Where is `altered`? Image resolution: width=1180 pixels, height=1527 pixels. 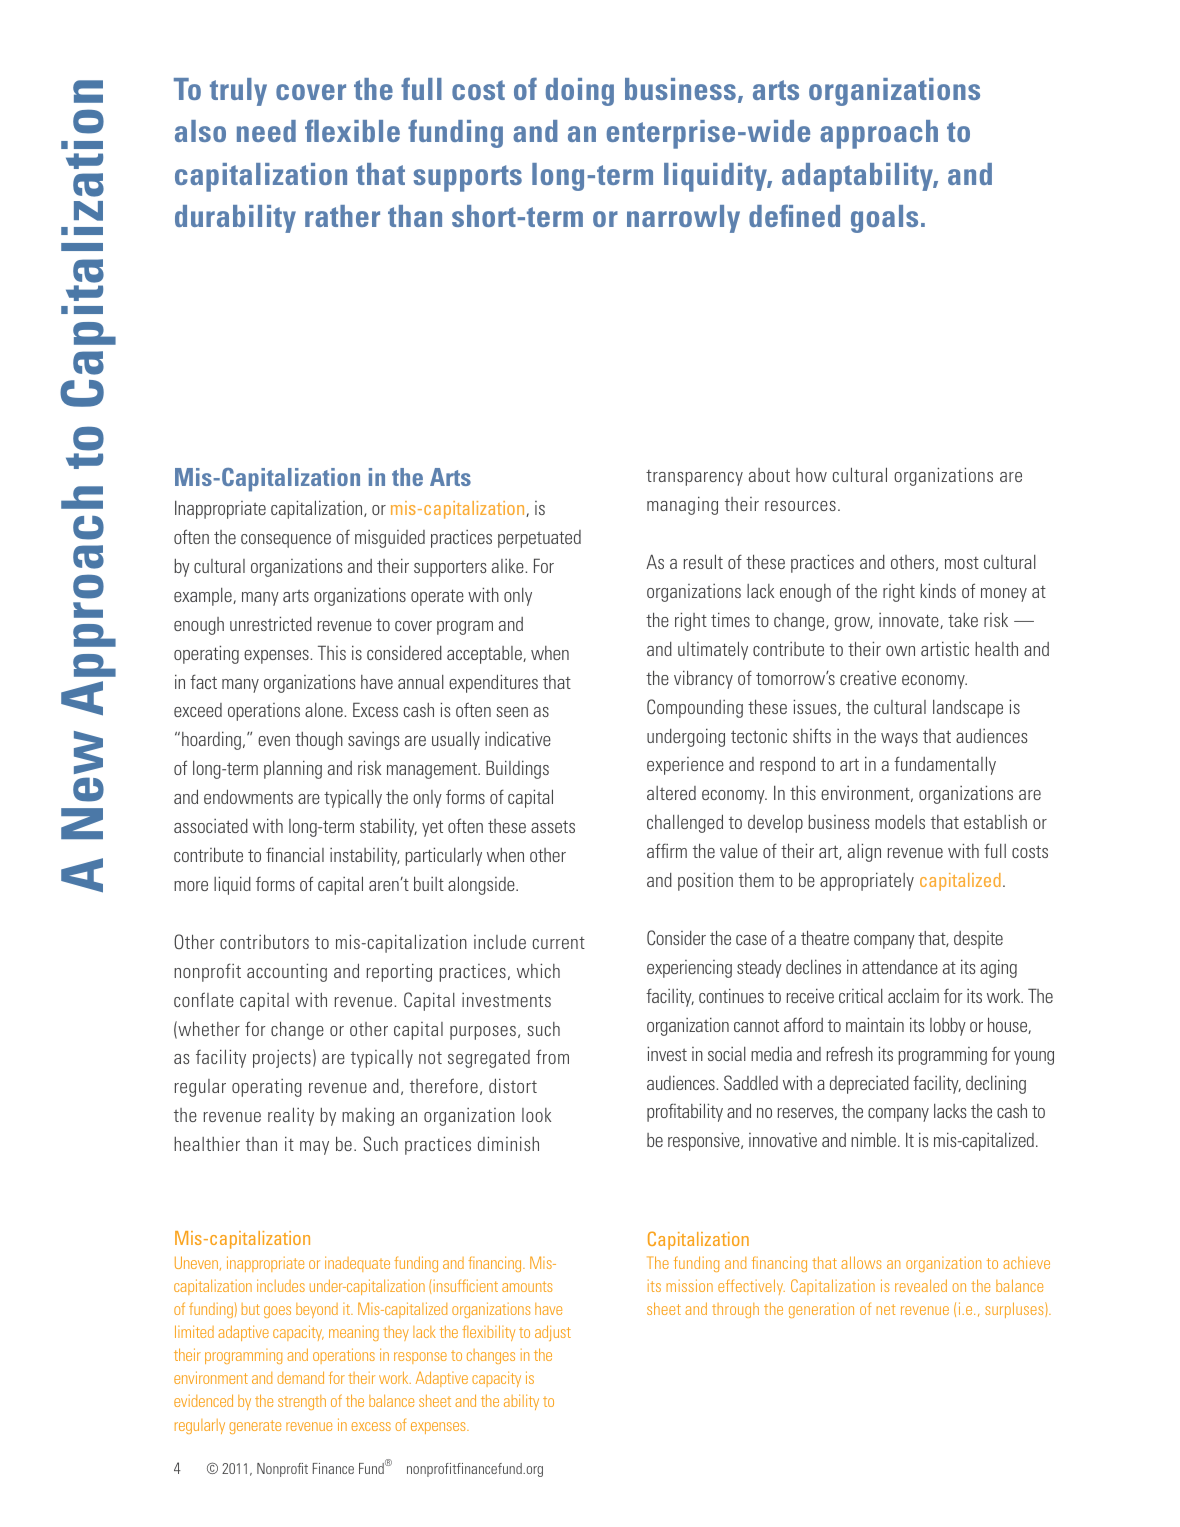
altered is located at coordinates (671, 793).
